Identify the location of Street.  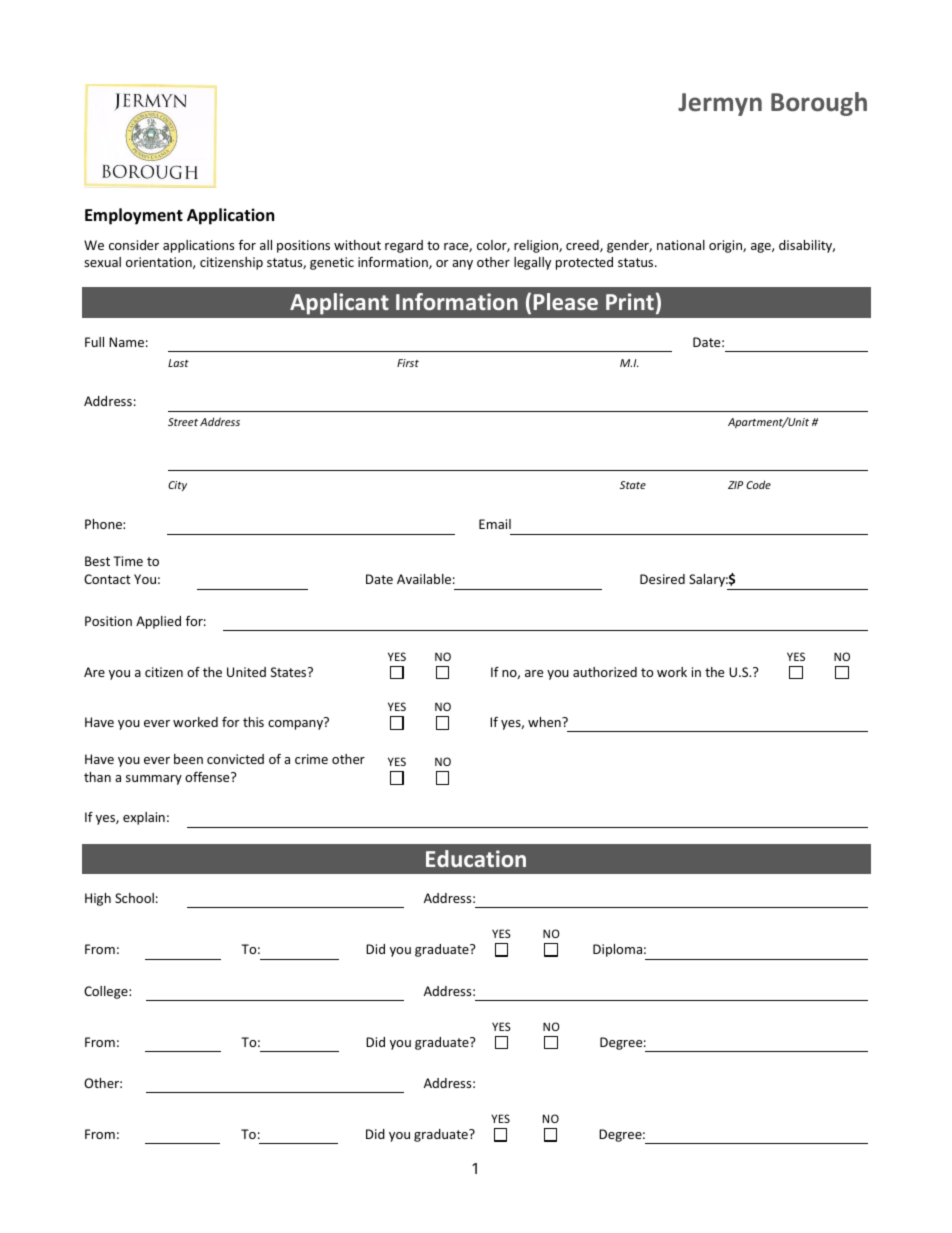
(183, 422).
